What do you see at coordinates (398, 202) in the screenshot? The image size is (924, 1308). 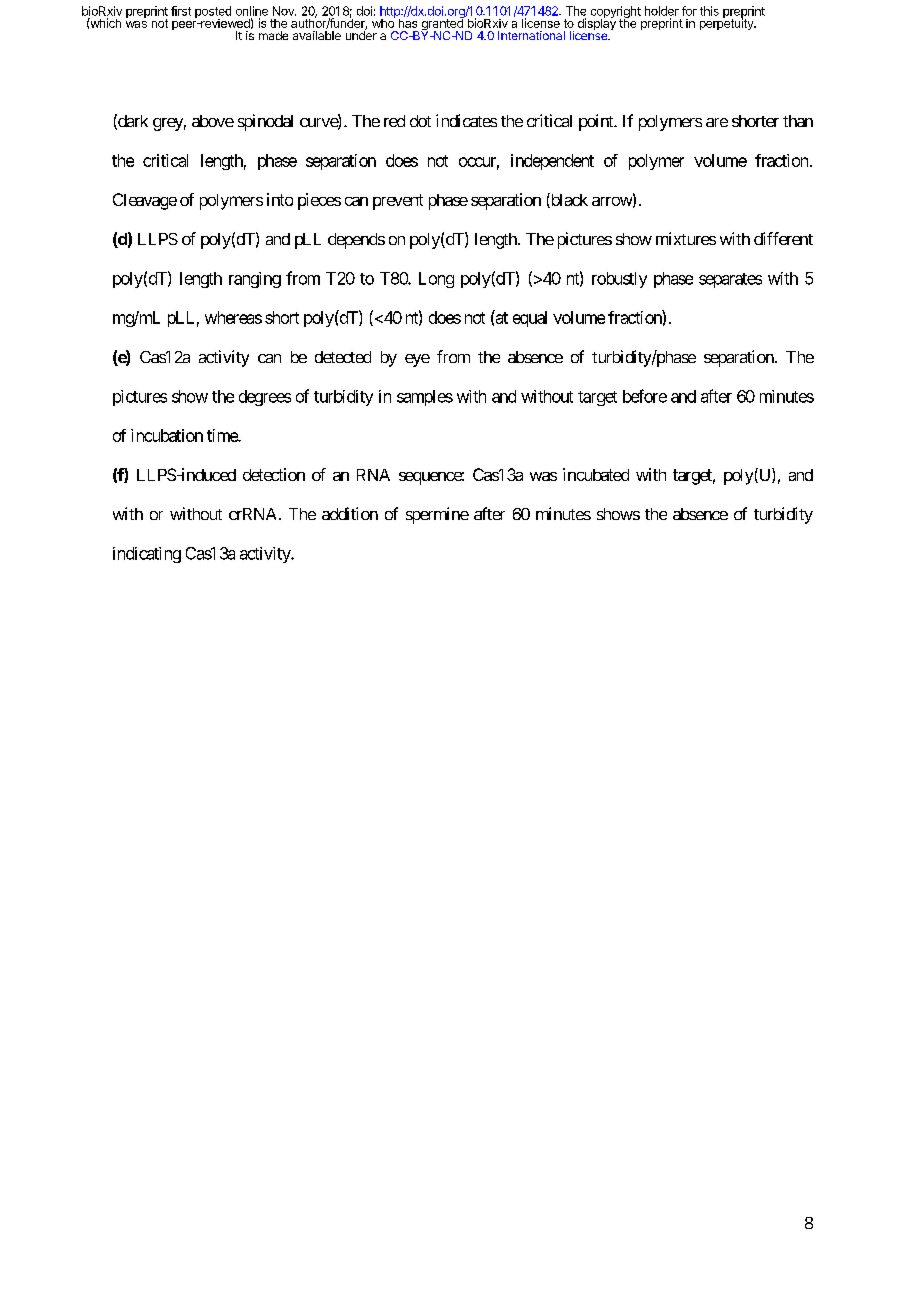 I see `prevent` at bounding box center [398, 202].
